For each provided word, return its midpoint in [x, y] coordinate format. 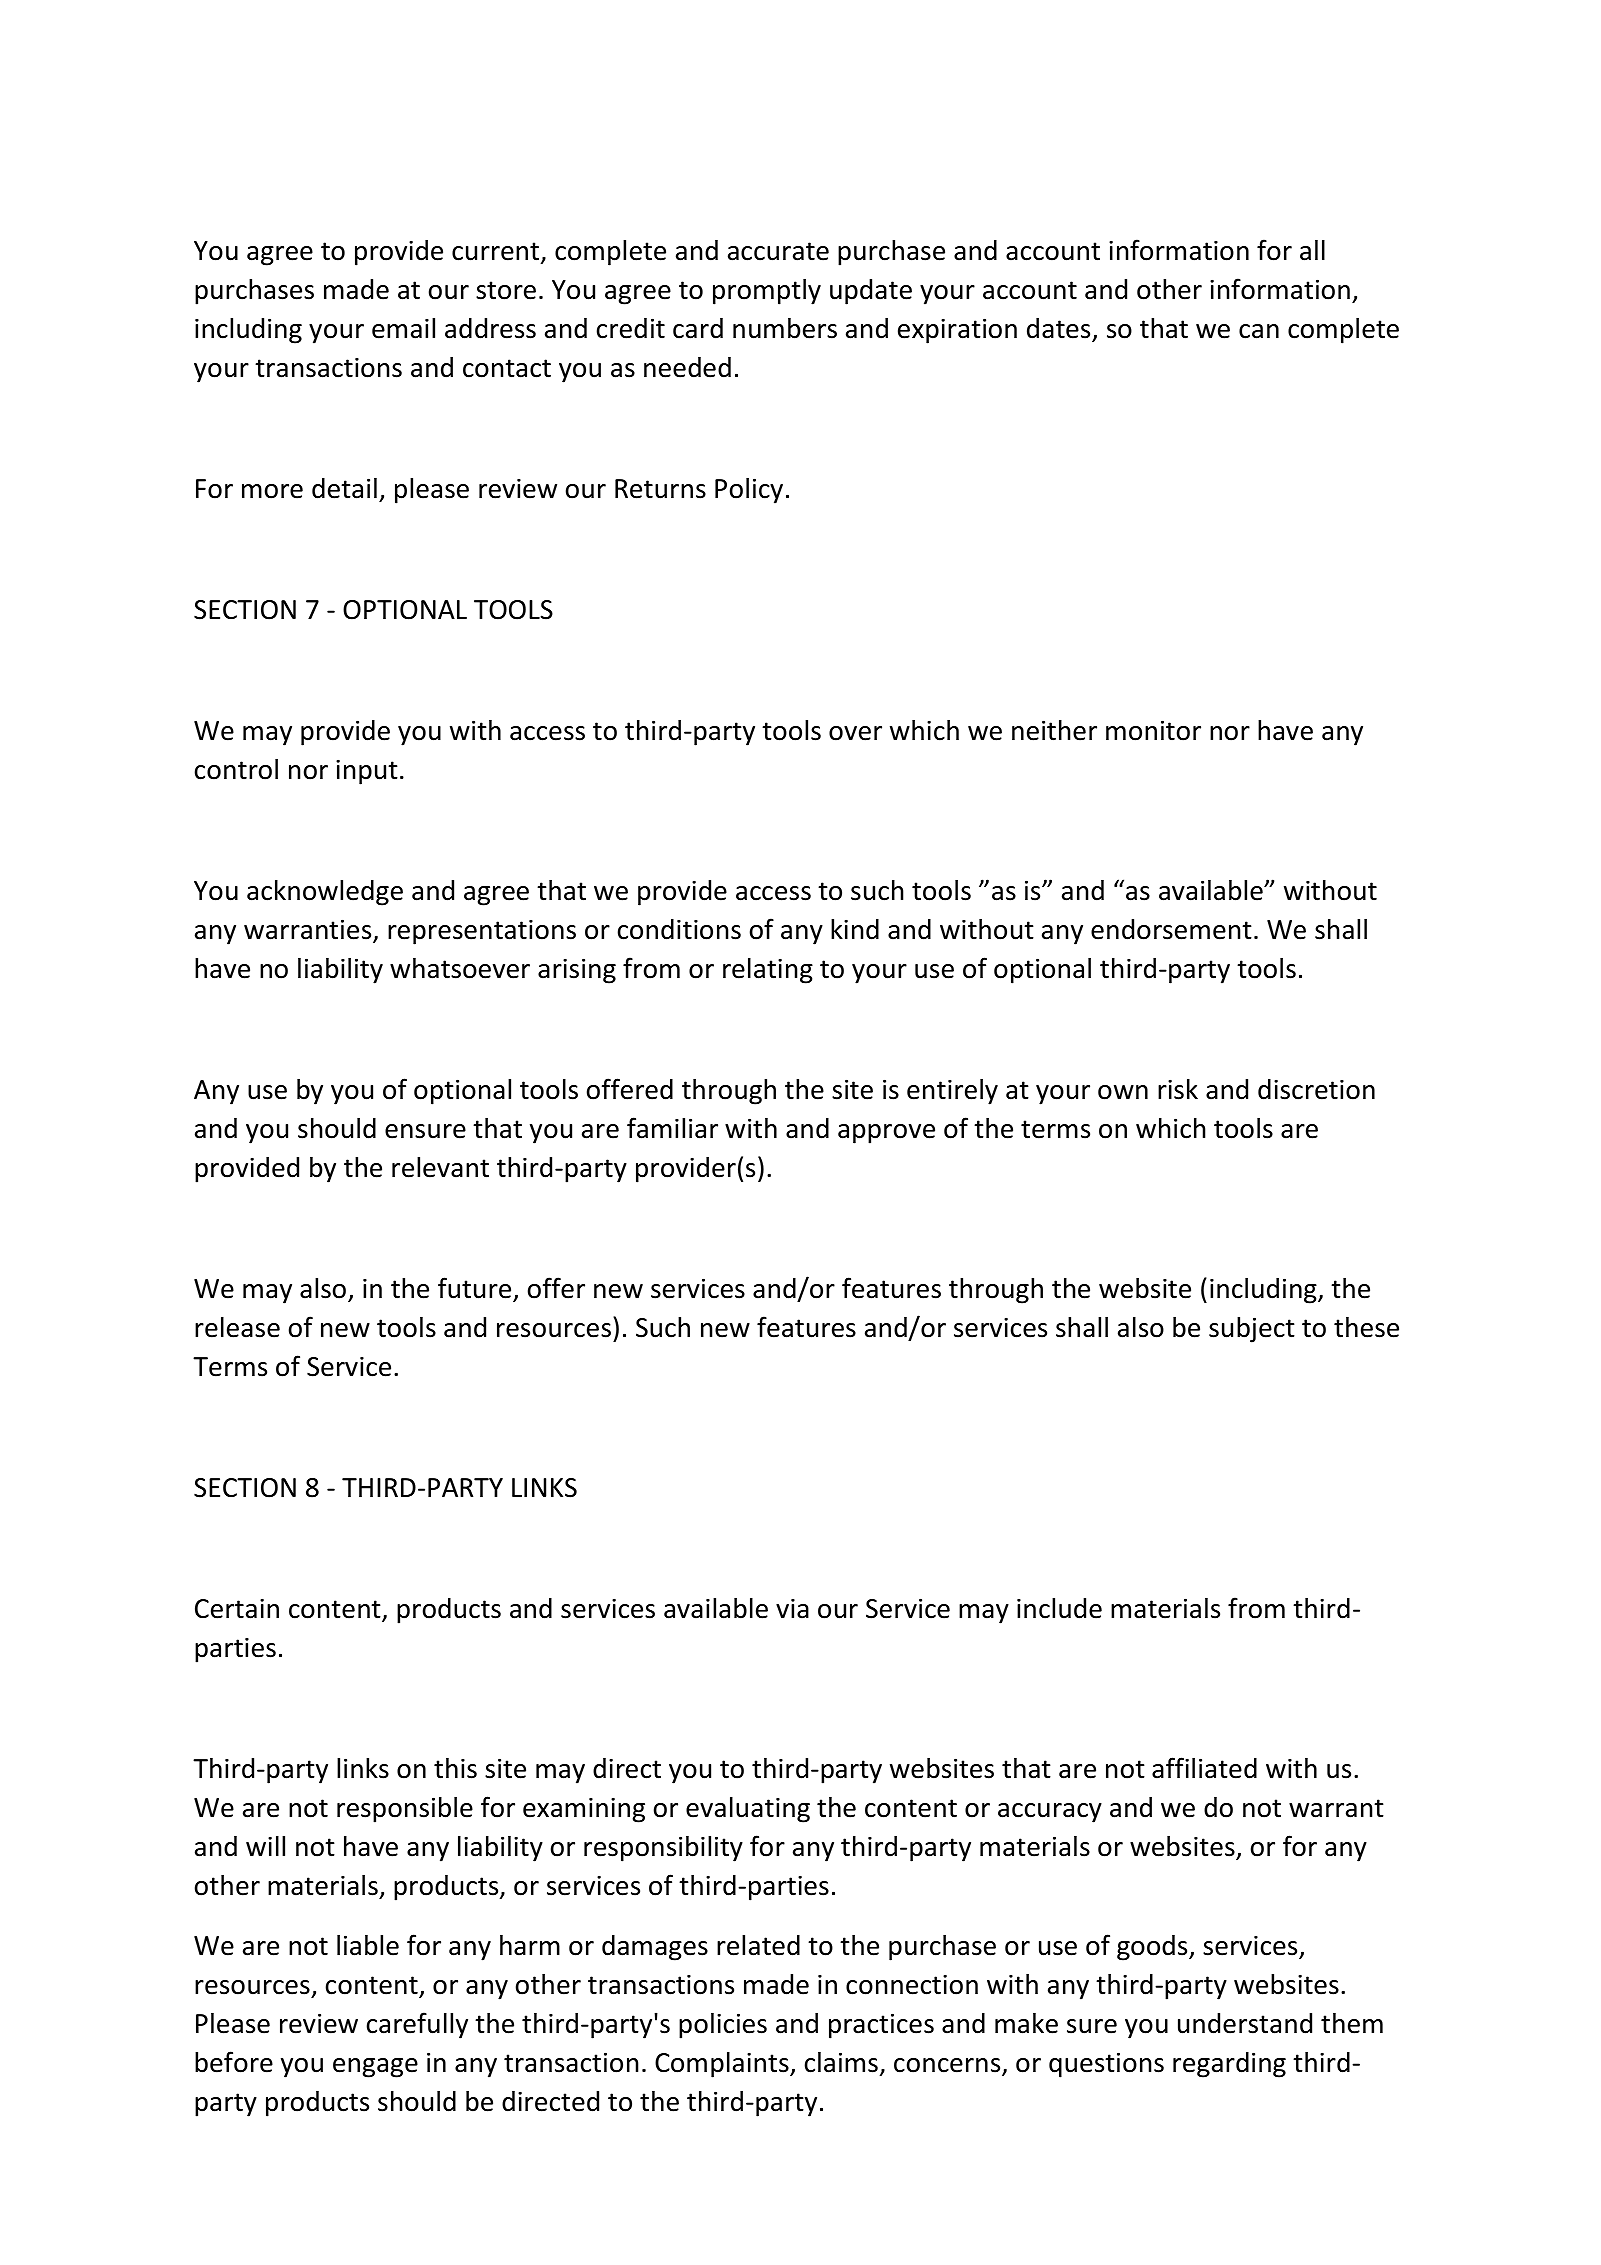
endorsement [1171, 929]
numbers [785, 328]
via [792, 1608]
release [237, 1327]
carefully [417, 2025]
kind [855, 929]
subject [1252, 1330]
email [403, 328]
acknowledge [325, 893]
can [1259, 331]
